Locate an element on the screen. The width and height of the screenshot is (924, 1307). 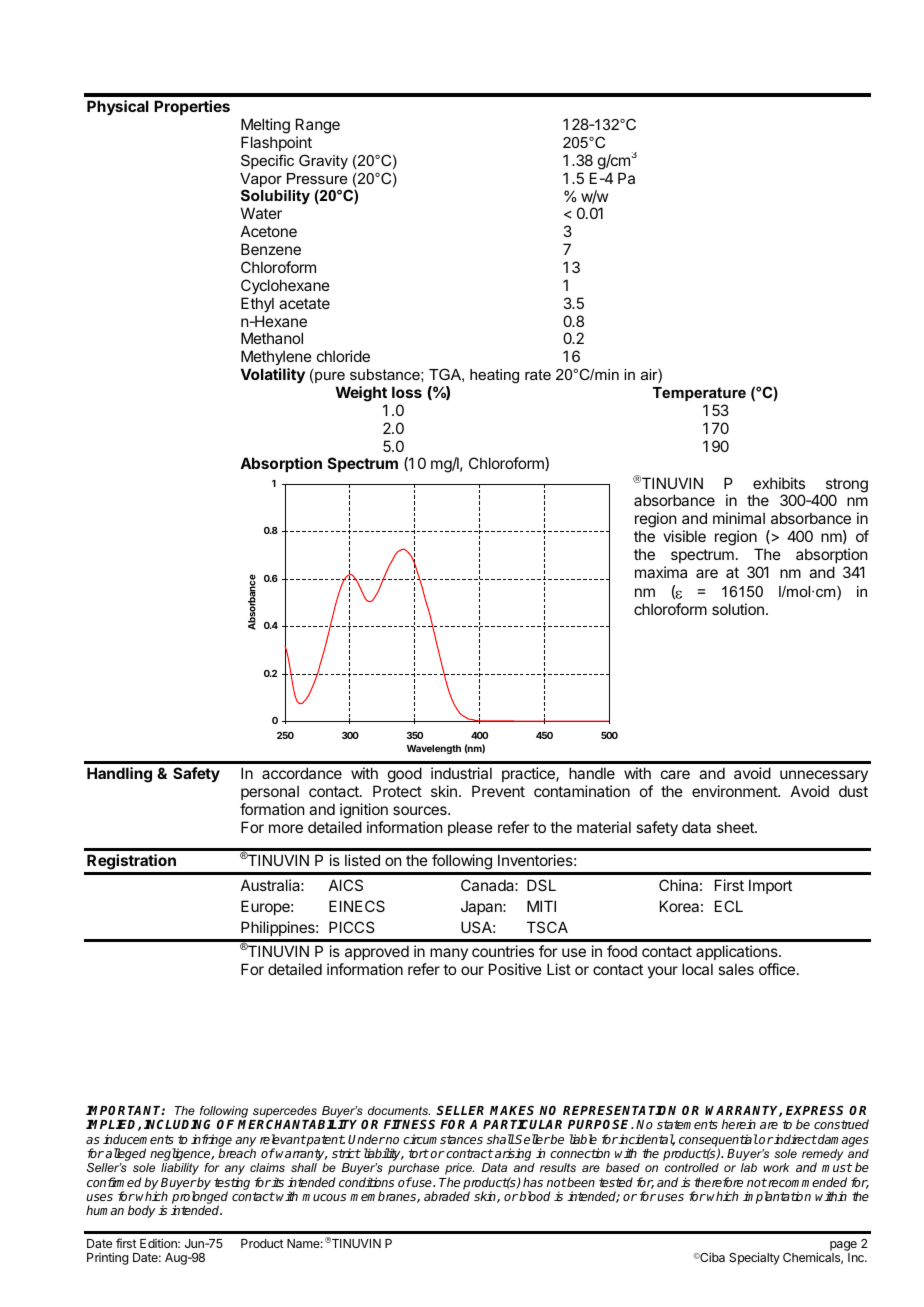
Properties is located at coordinates (192, 107).
